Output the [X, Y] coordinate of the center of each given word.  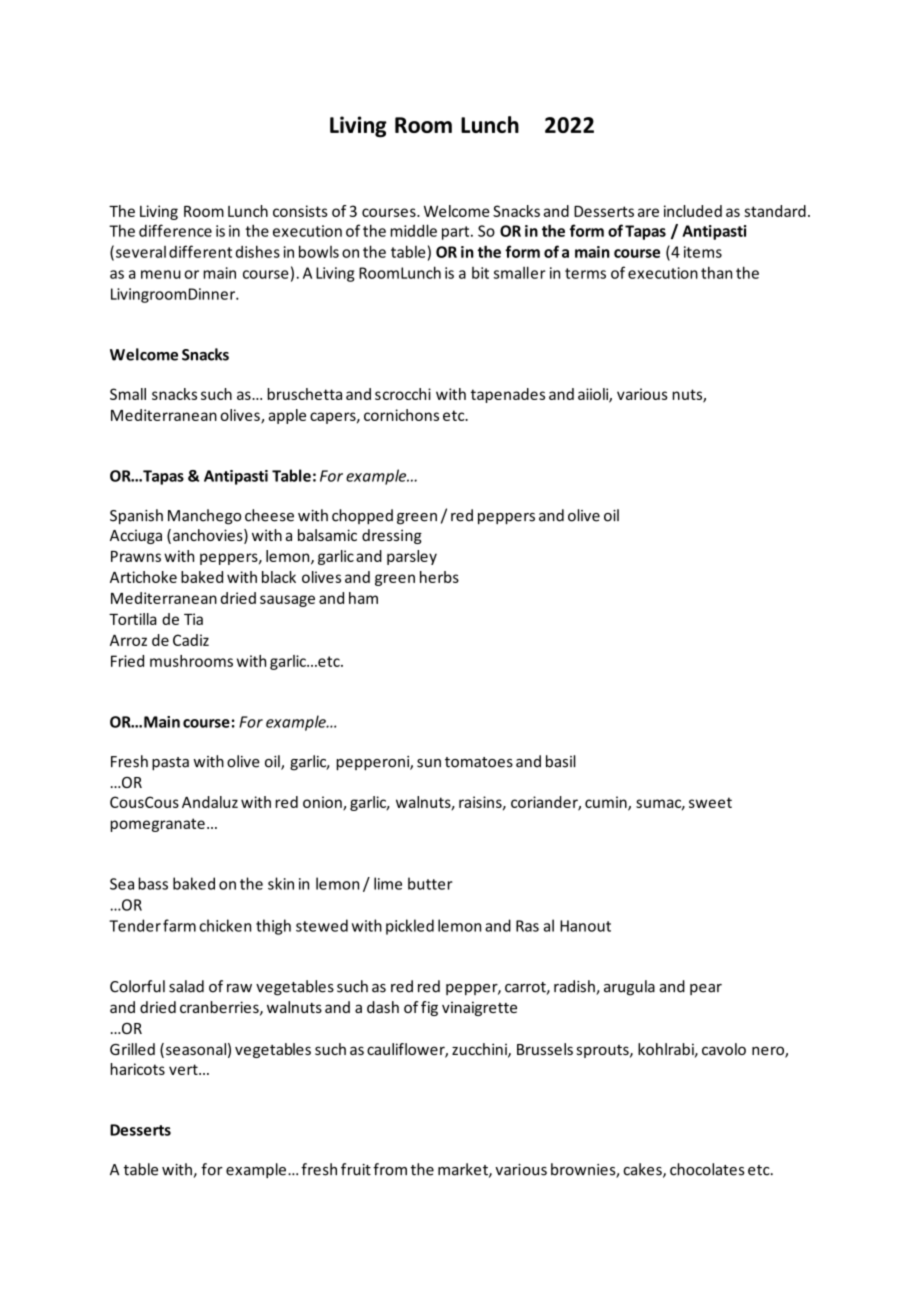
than [716, 272]
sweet [710, 802]
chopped [362, 517]
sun [429, 763]
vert [184, 1069]
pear [706, 989]
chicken [225, 925]
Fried [127, 661]
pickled [410, 927]
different [200, 251]
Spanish [136, 517]
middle [413, 230]
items [703, 252]
